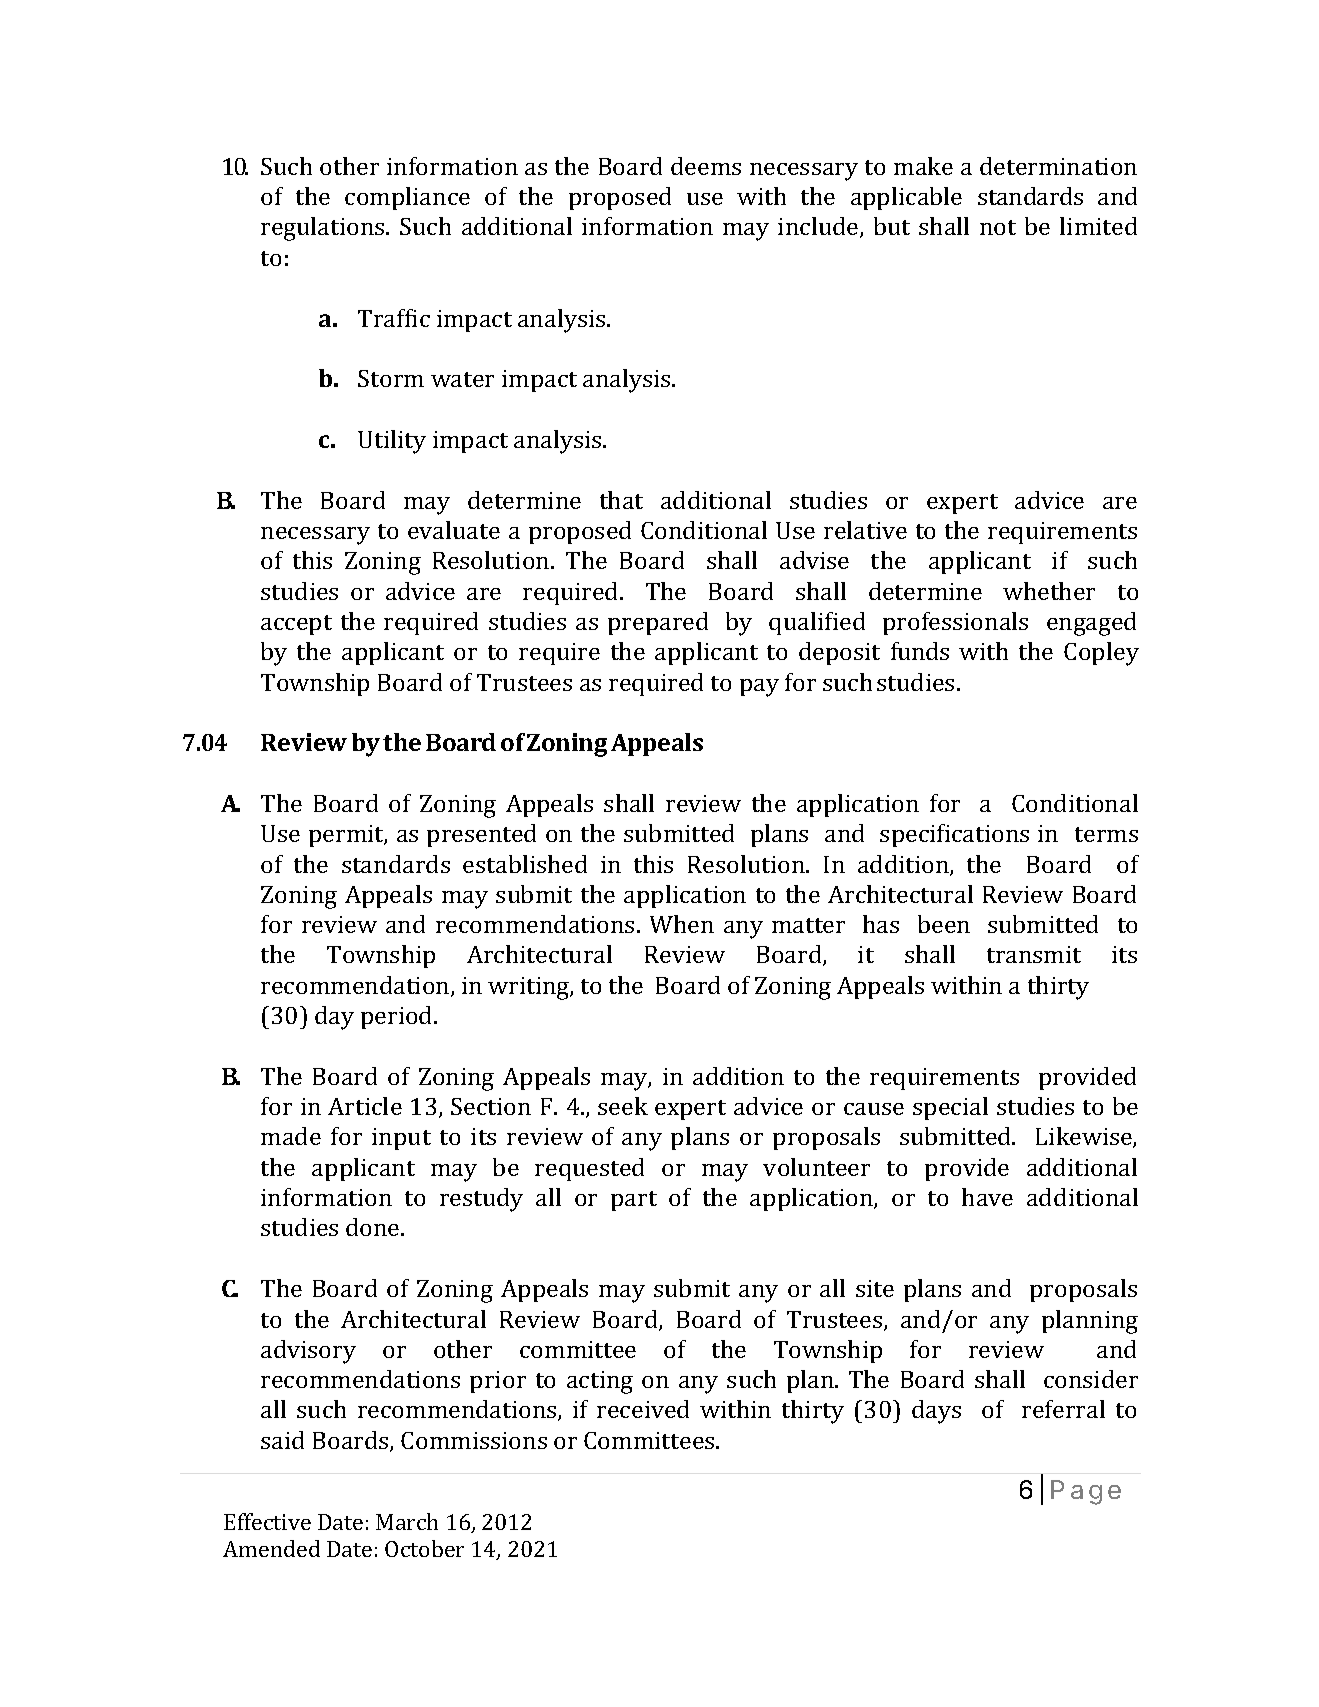 Image resolution: width=1319 pixels, height=1707 pixels. What do you see at coordinates (987, 1197) in the document?
I see `have` at bounding box center [987, 1197].
